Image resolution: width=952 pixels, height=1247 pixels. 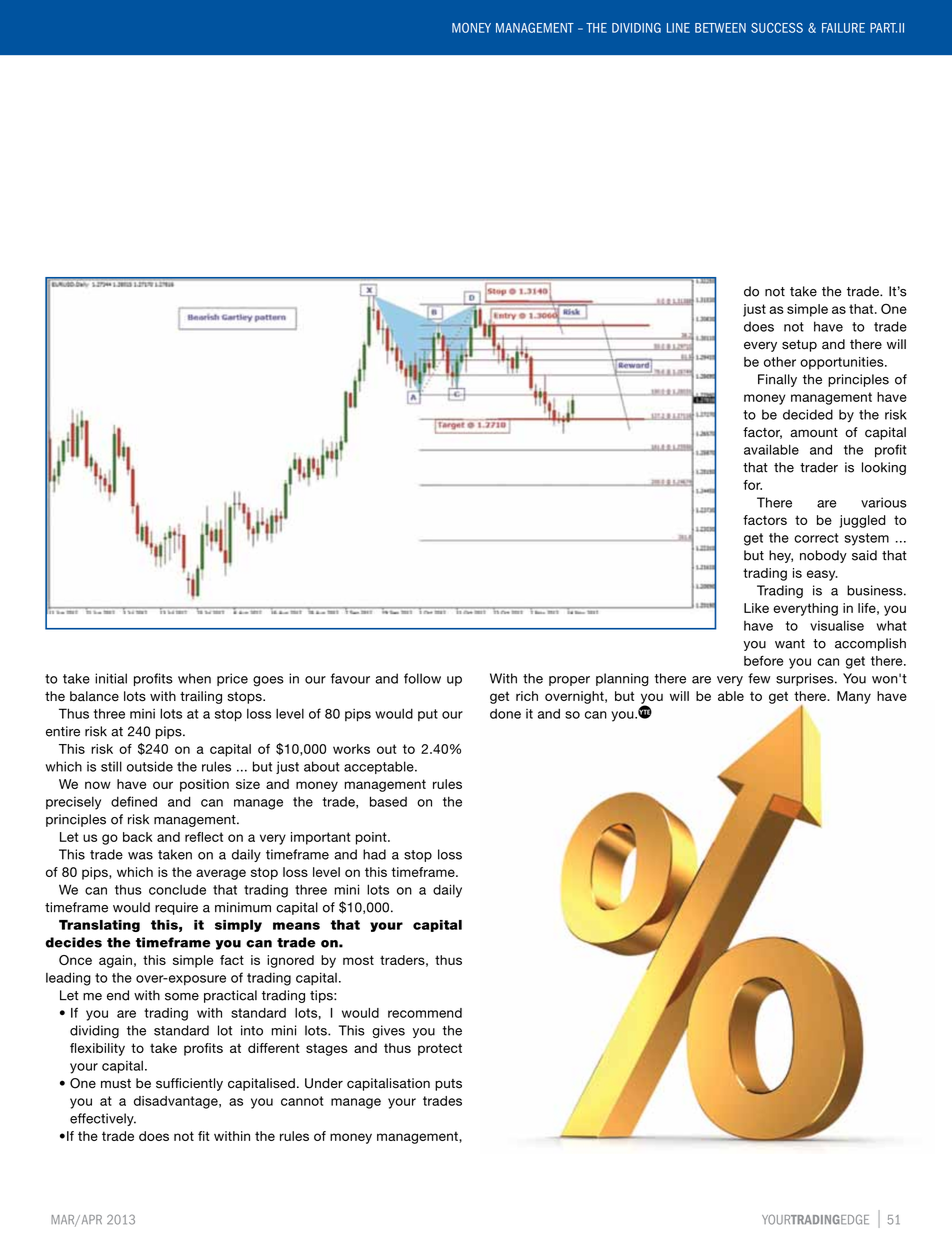 What do you see at coordinates (422, 678) in the screenshot?
I see `follow` at bounding box center [422, 678].
